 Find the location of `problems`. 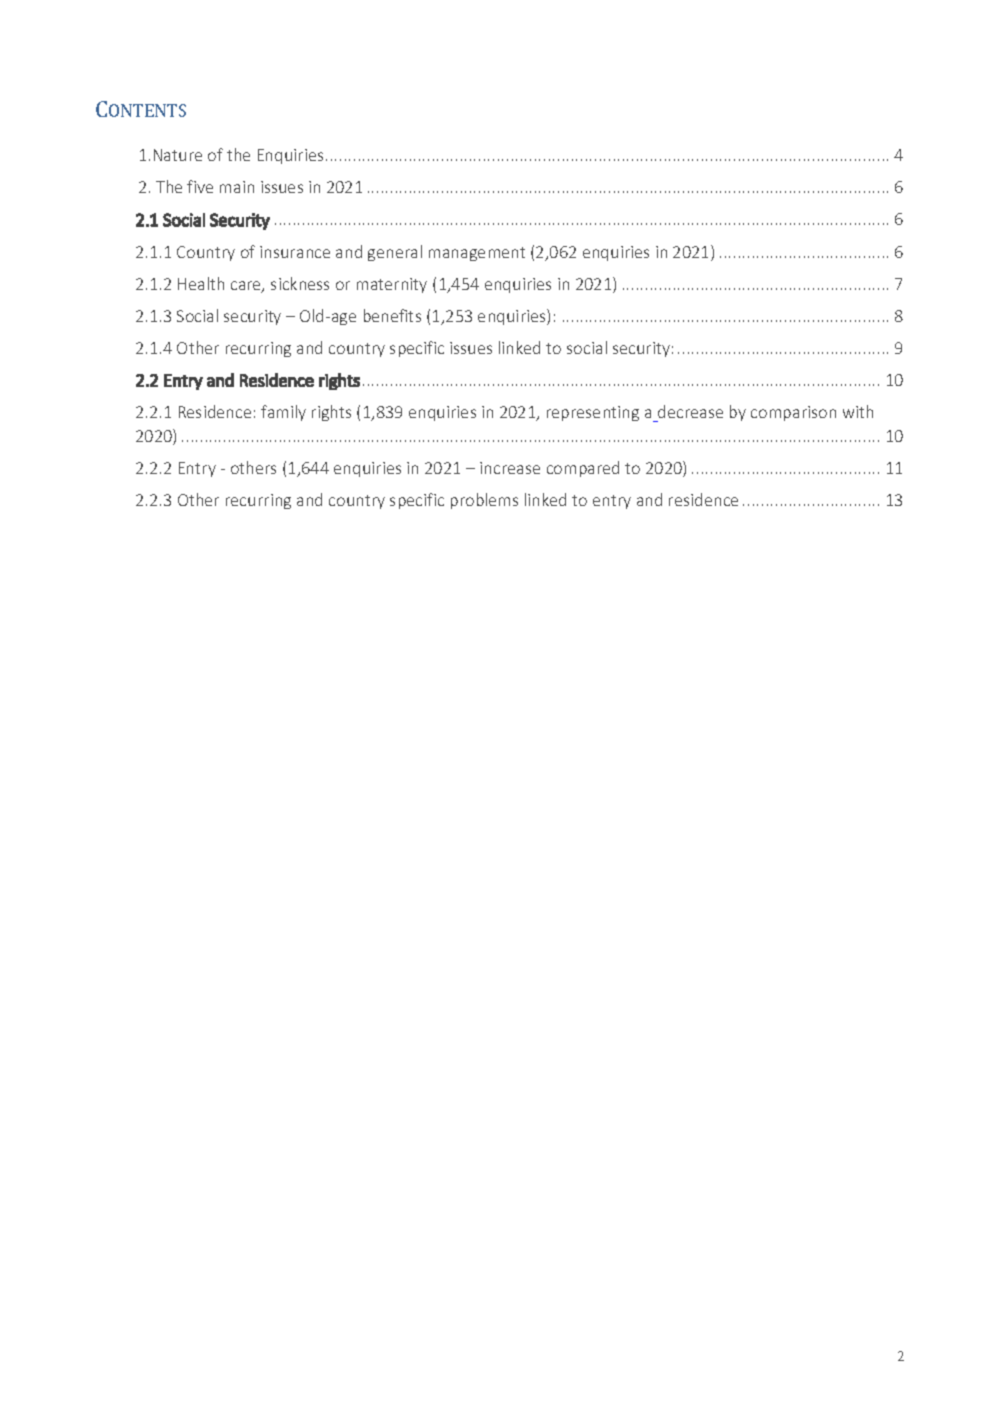

problems is located at coordinates (484, 501).
